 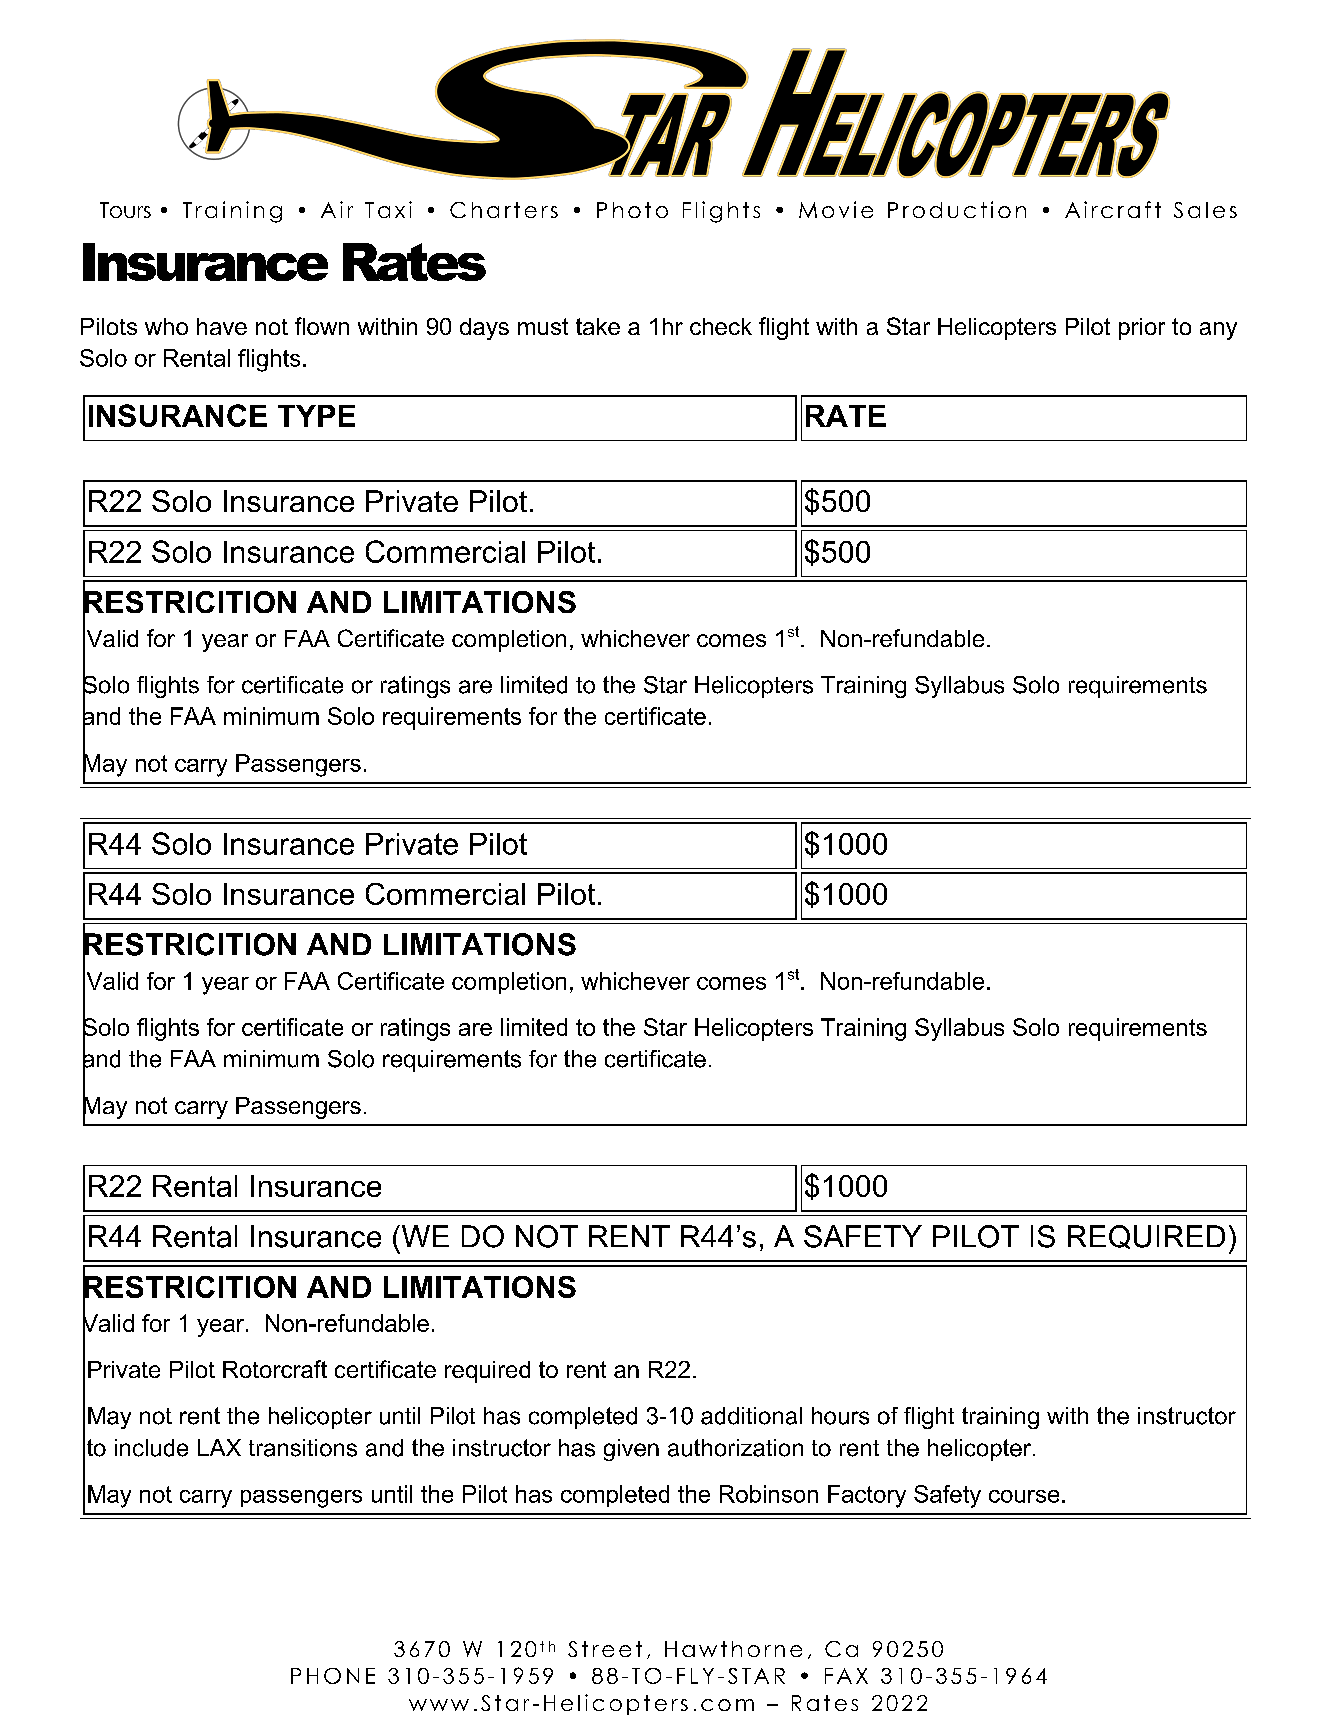 I want to click on given, so click(x=631, y=1450).
